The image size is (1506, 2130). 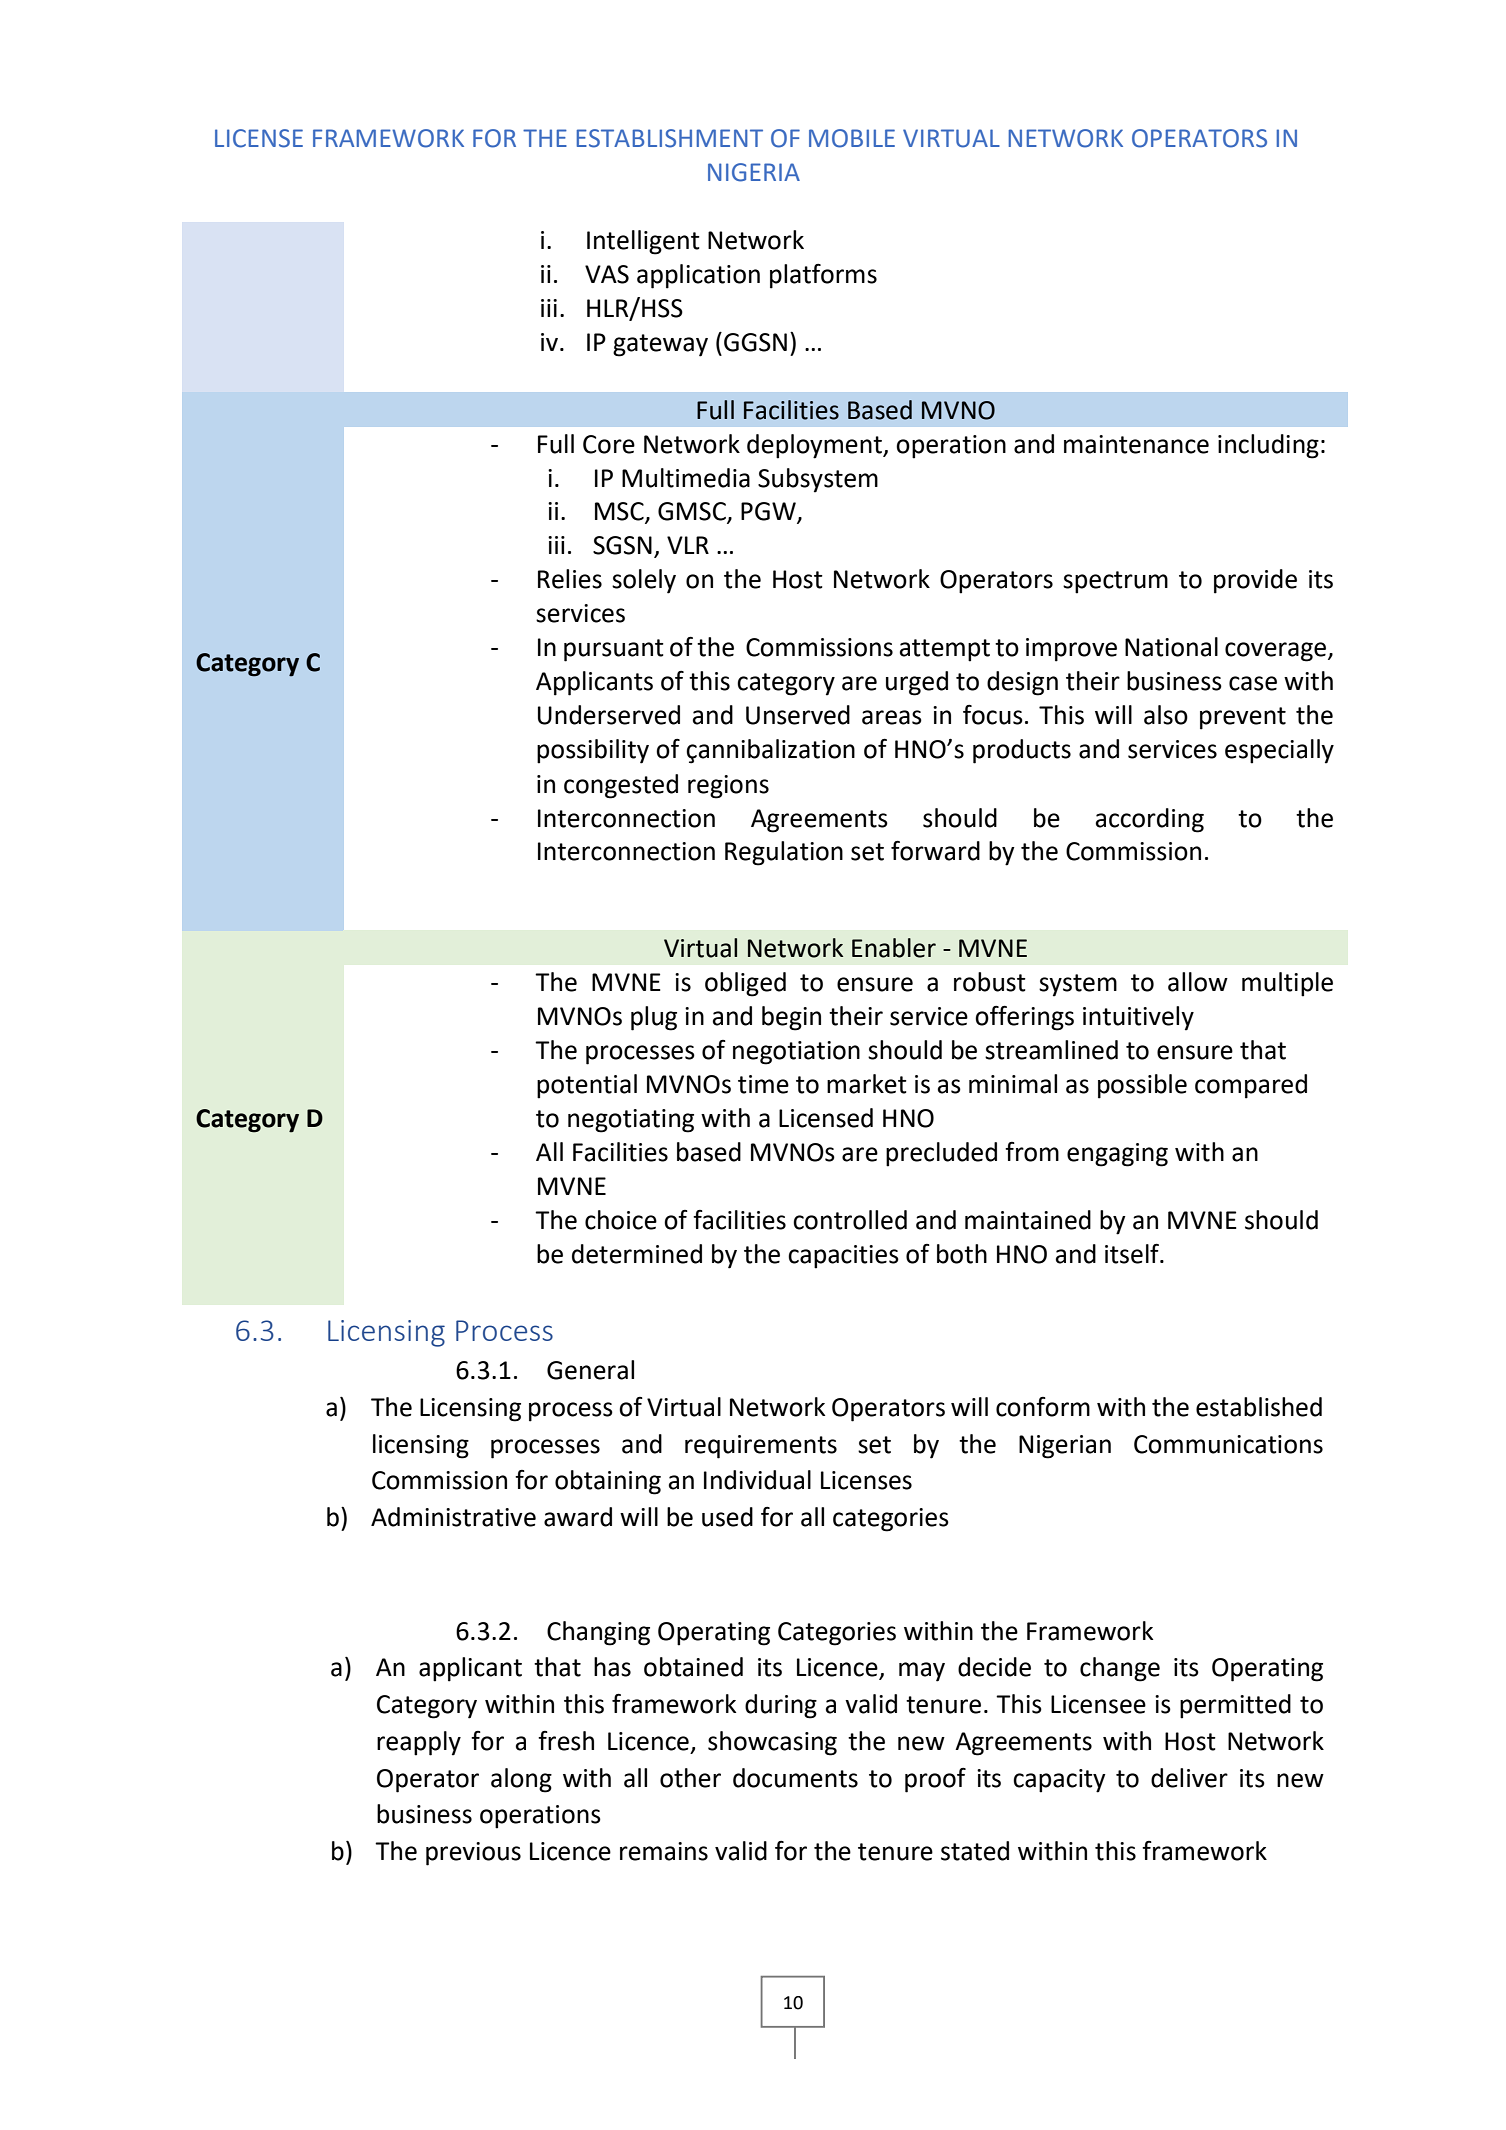 What do you see at coordinates (795, 1778) in the document?
I see `documents` at bounding box center [795, 1778].
